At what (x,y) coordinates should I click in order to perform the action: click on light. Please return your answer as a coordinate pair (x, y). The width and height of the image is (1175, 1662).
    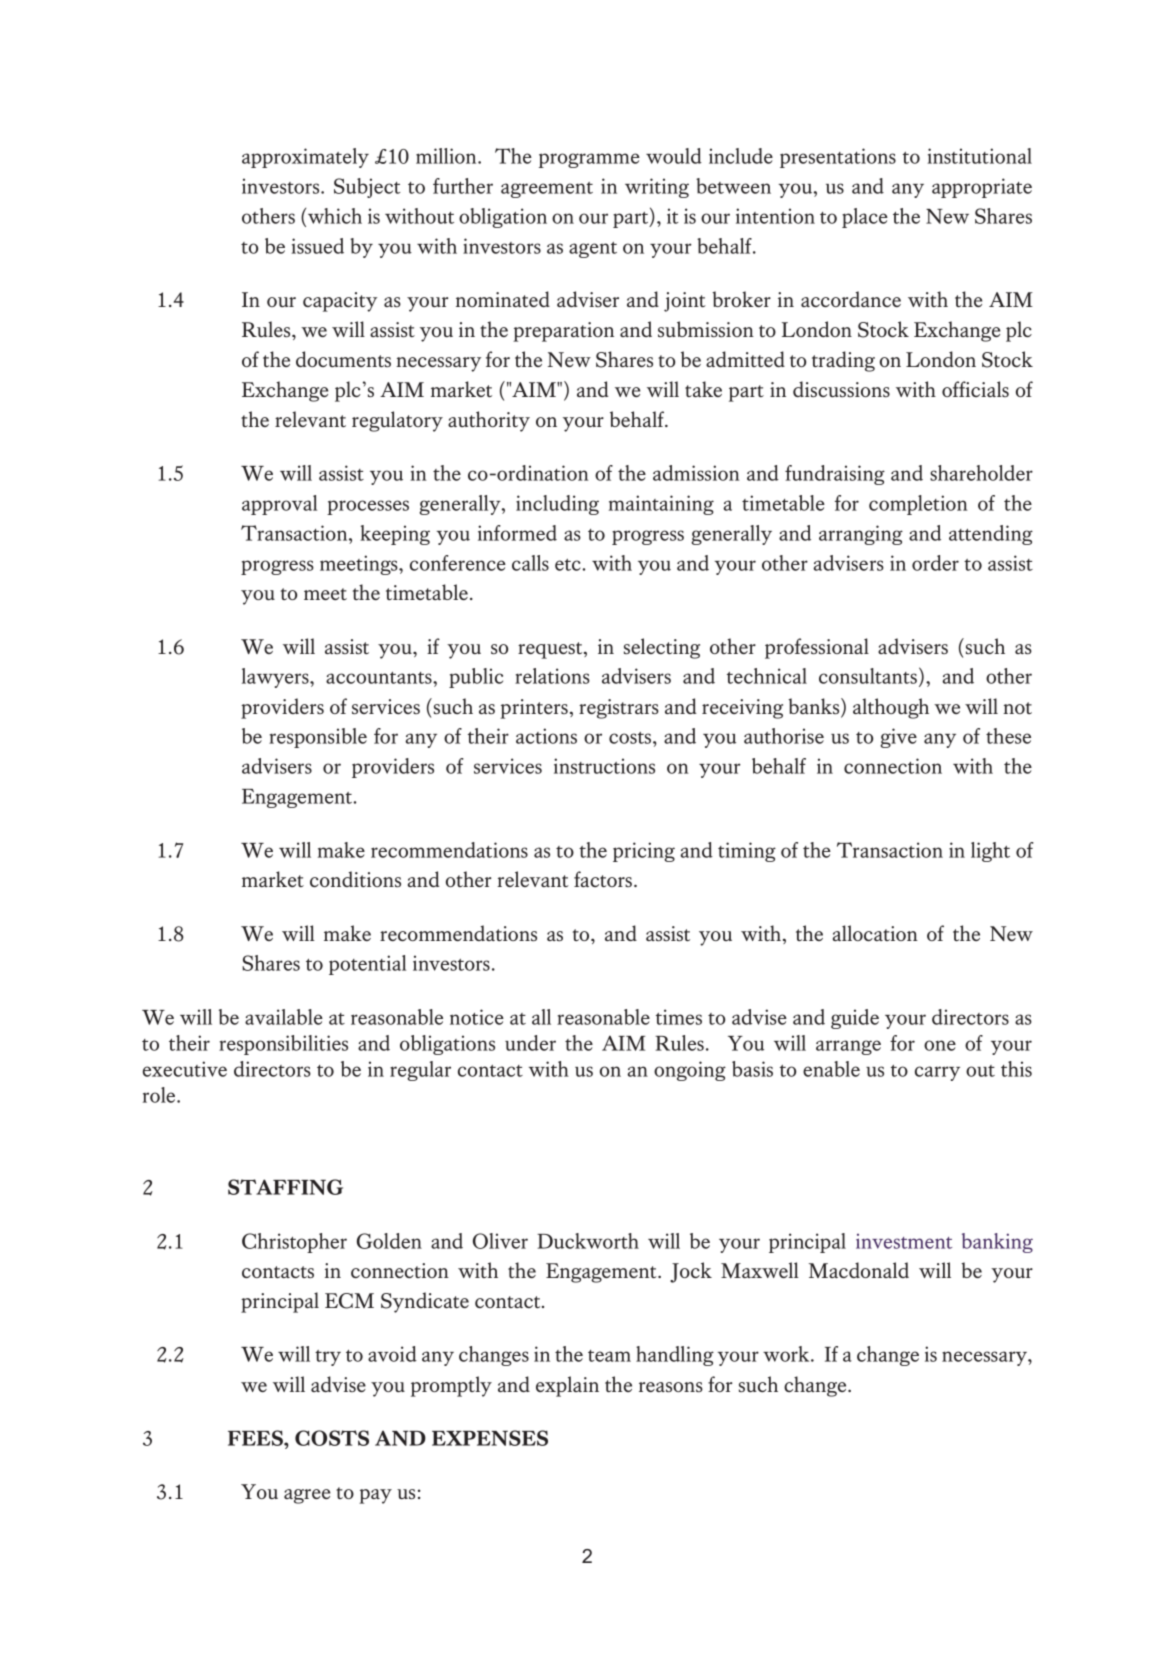
    Looking at the image, I should click on (990, 852).
